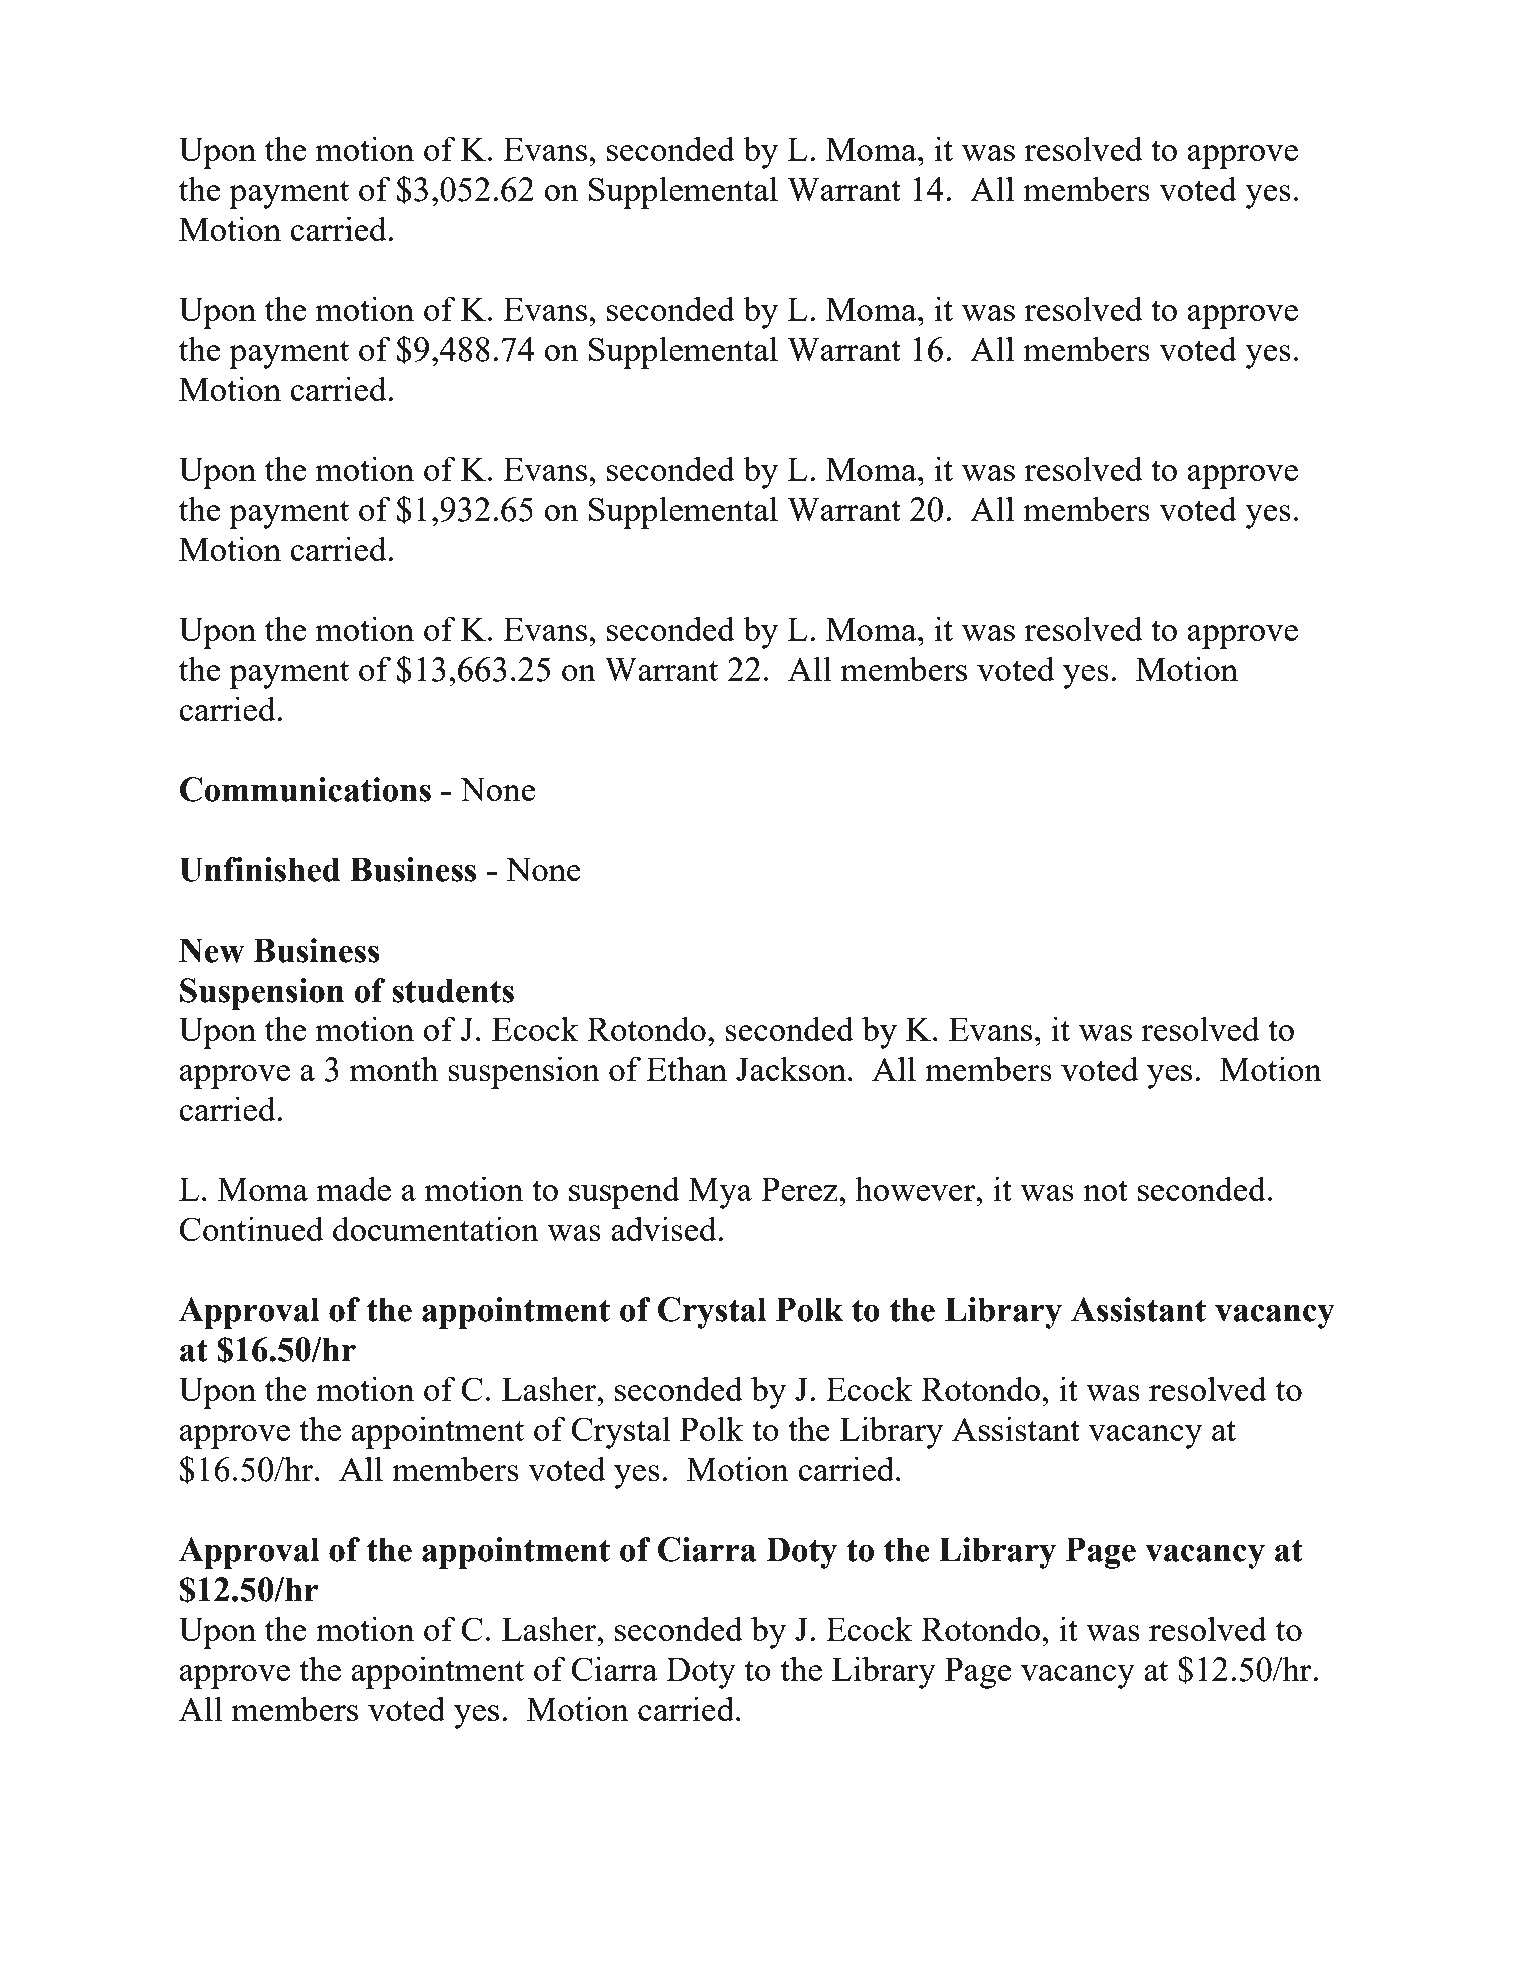 This screenshot has height=1967, width=1520. I want to click on suspend, so click(624, 1192).
